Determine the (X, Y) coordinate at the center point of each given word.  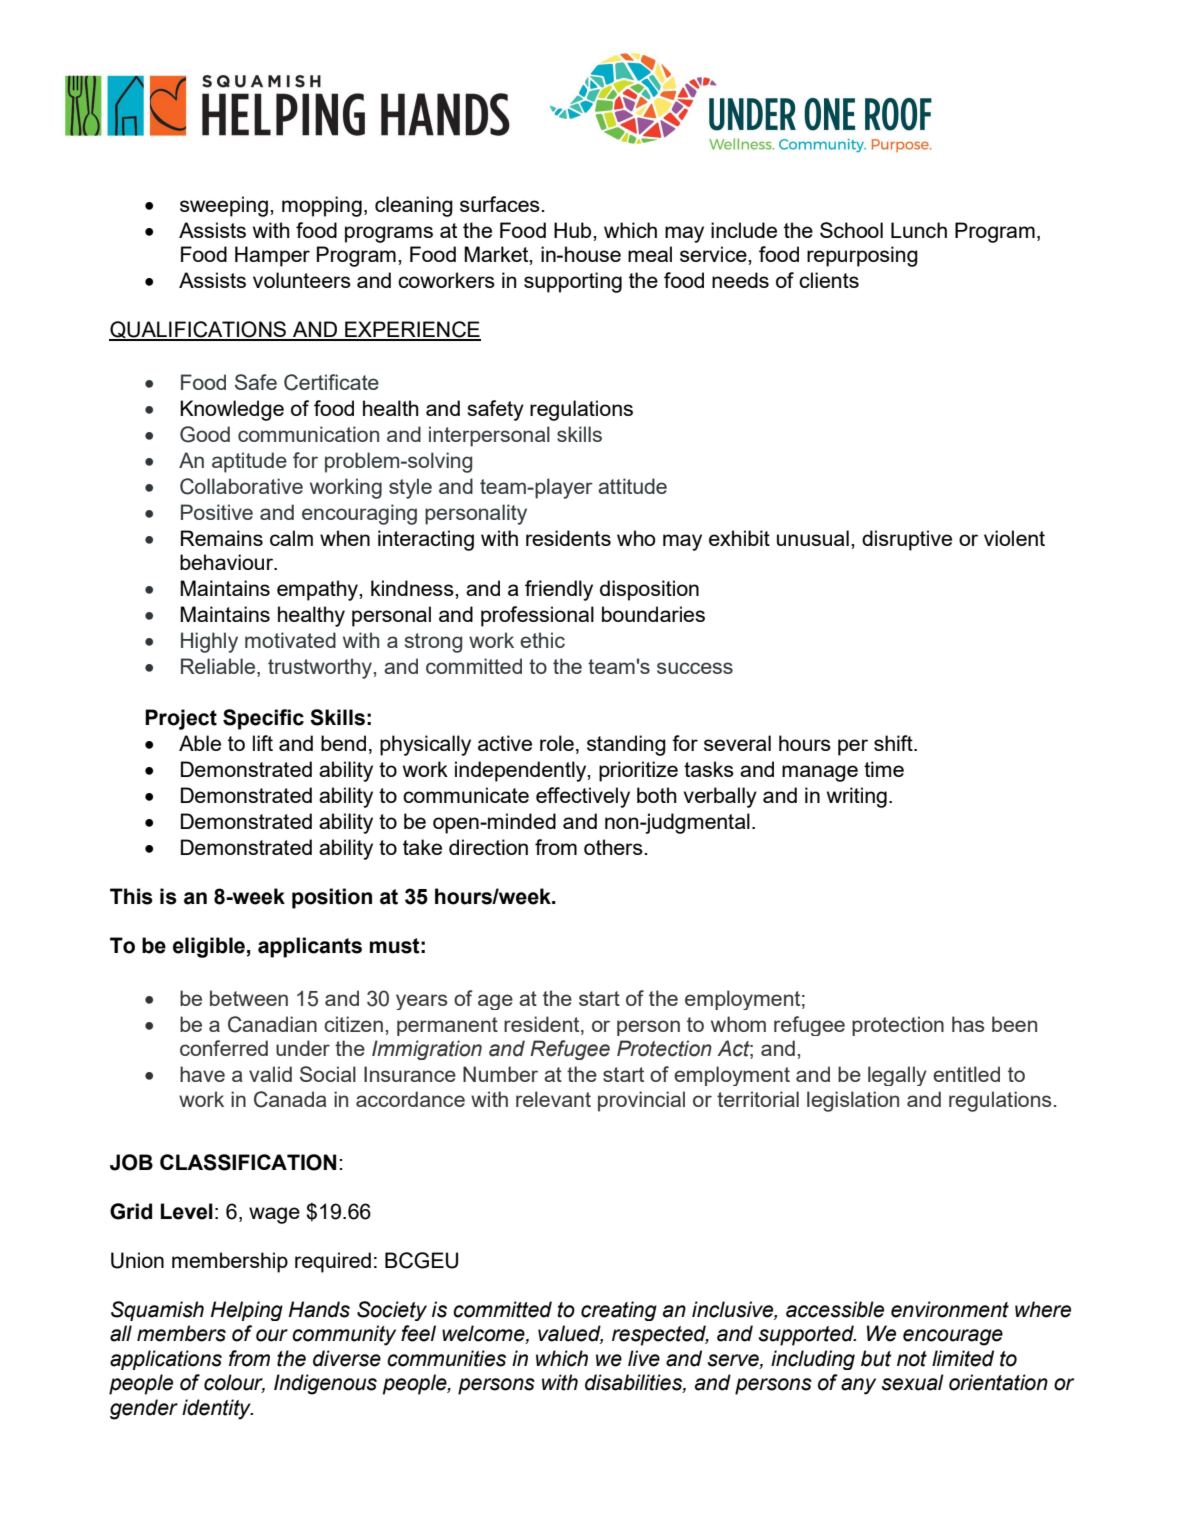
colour (234, 1383)
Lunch (919, 230)
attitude (632, 486)
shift (894, 743)
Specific (263, 719)
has (968, 1024)
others (613, 847)
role (557, 743)
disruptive (907, 540)
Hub (574, 230)
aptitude (249, 462)
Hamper (272, 256)
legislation (853, 1101)
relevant (553, 1099)
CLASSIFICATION (248, 1162)
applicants (310, 947)
